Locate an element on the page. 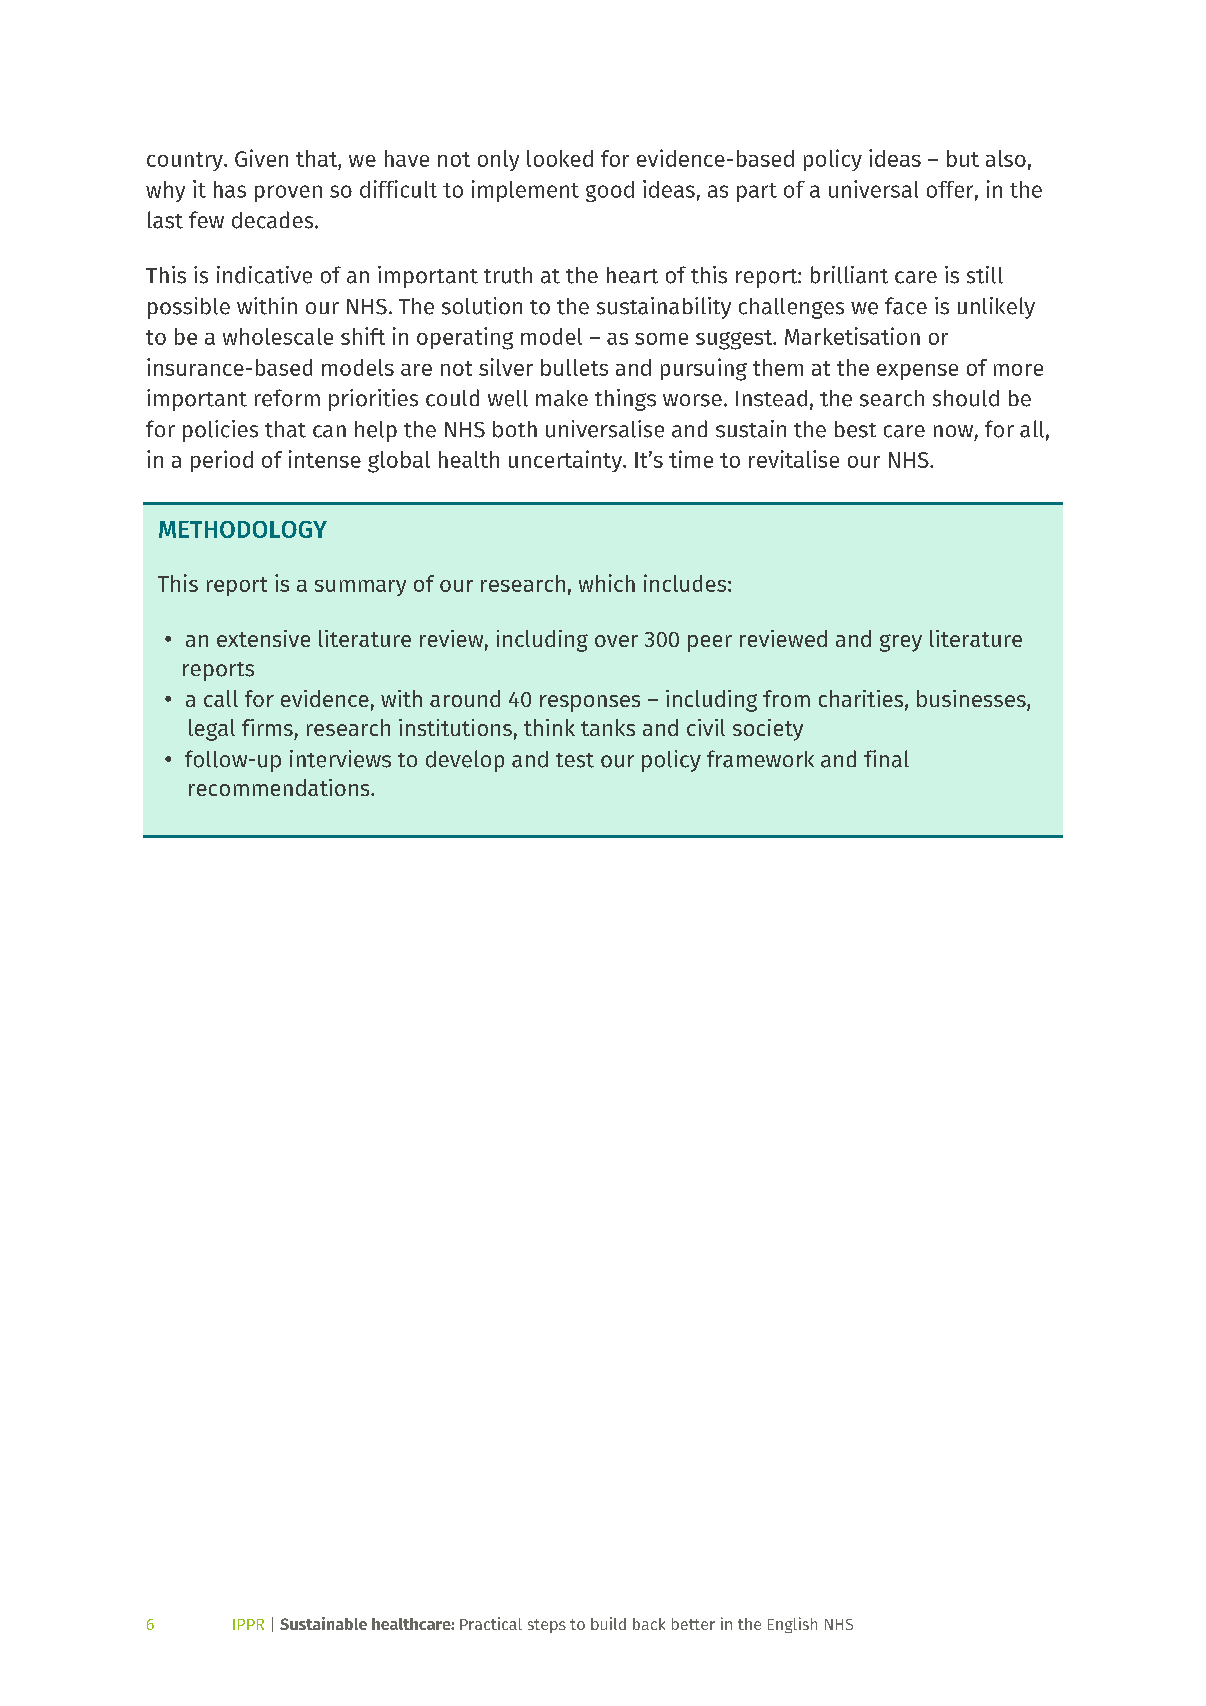 The height and width of the document is (1706, 1206). recommendations is located at coordinates (280, 787).
